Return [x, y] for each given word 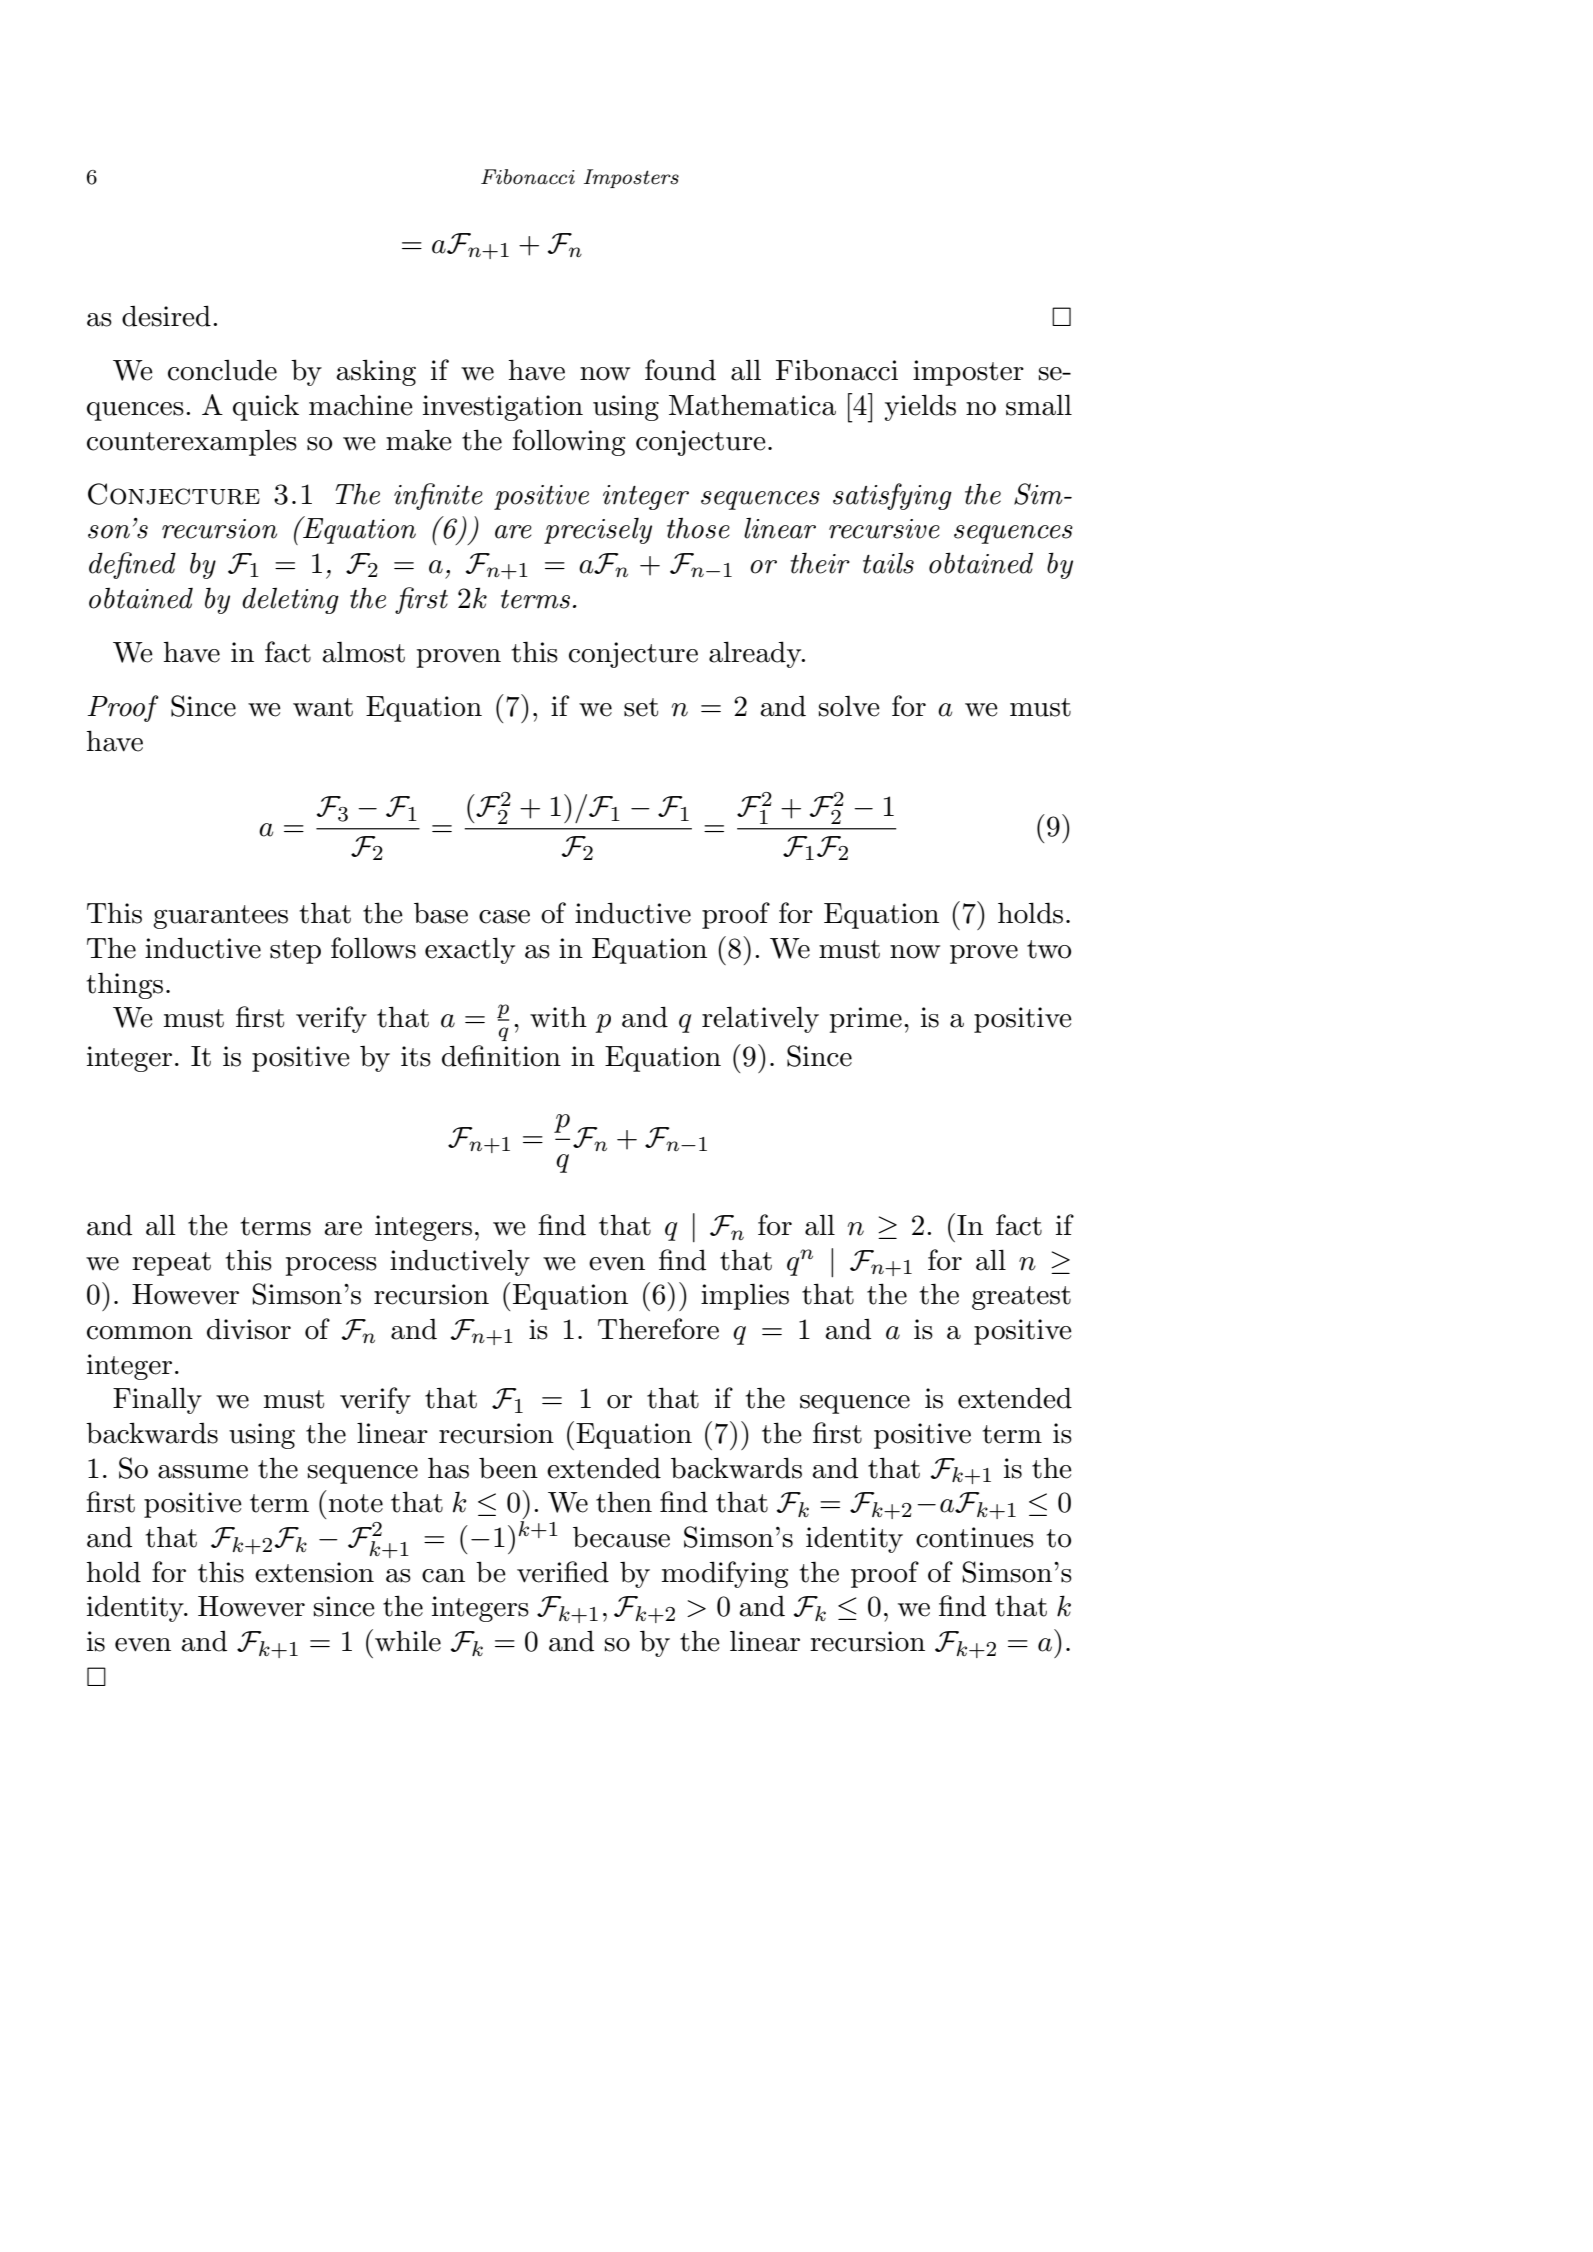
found [680, 370]
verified [563, 1572]
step [295, 952]
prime [866, 1020]
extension [314, 1572]
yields [920, 407]
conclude [222, 370]
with [558, 1017]
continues [975, 1537]
